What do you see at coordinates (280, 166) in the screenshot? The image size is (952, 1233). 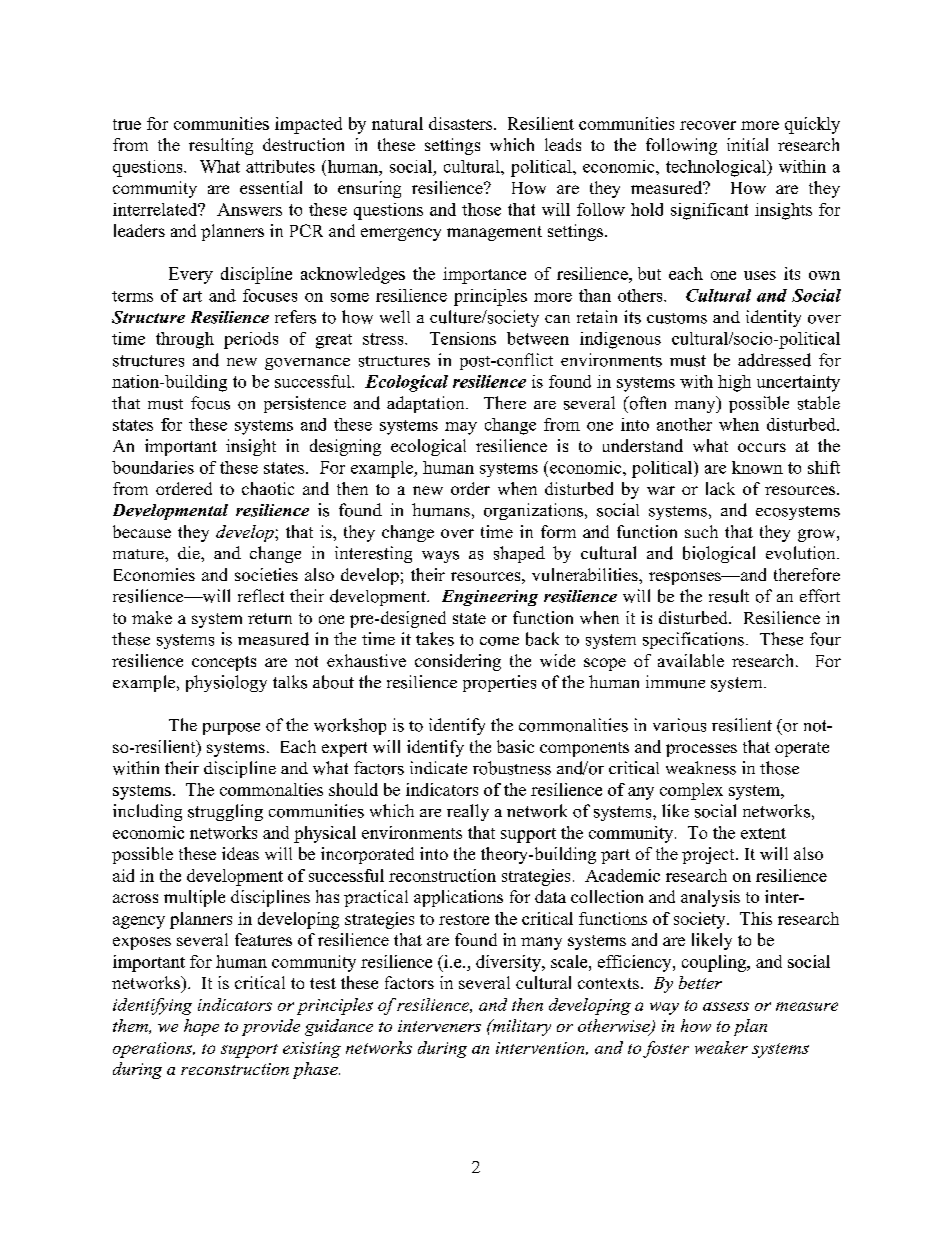 I see `attributes` at bounding box center [280, 166].
